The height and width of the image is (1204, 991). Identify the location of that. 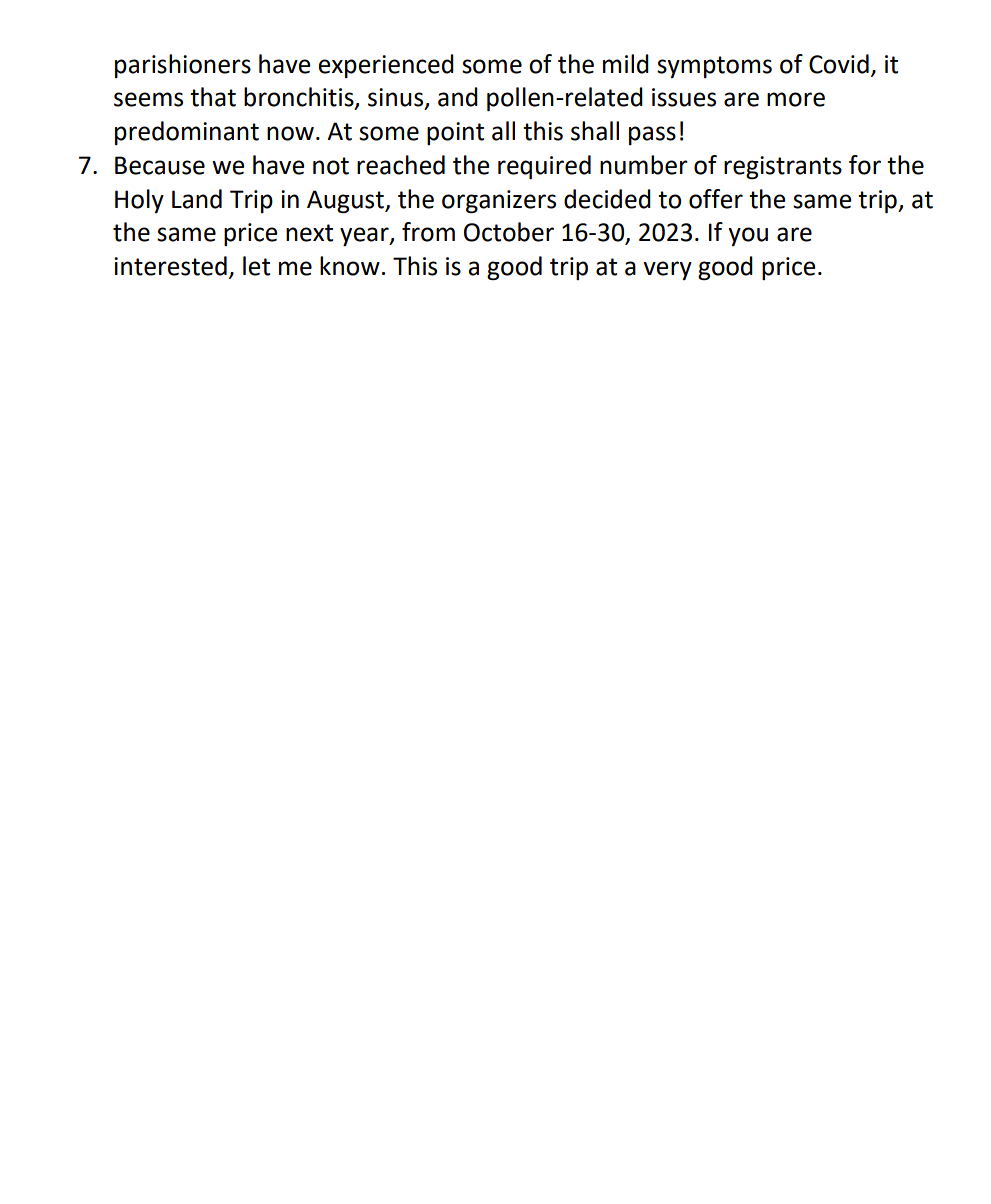
(213, 97).
